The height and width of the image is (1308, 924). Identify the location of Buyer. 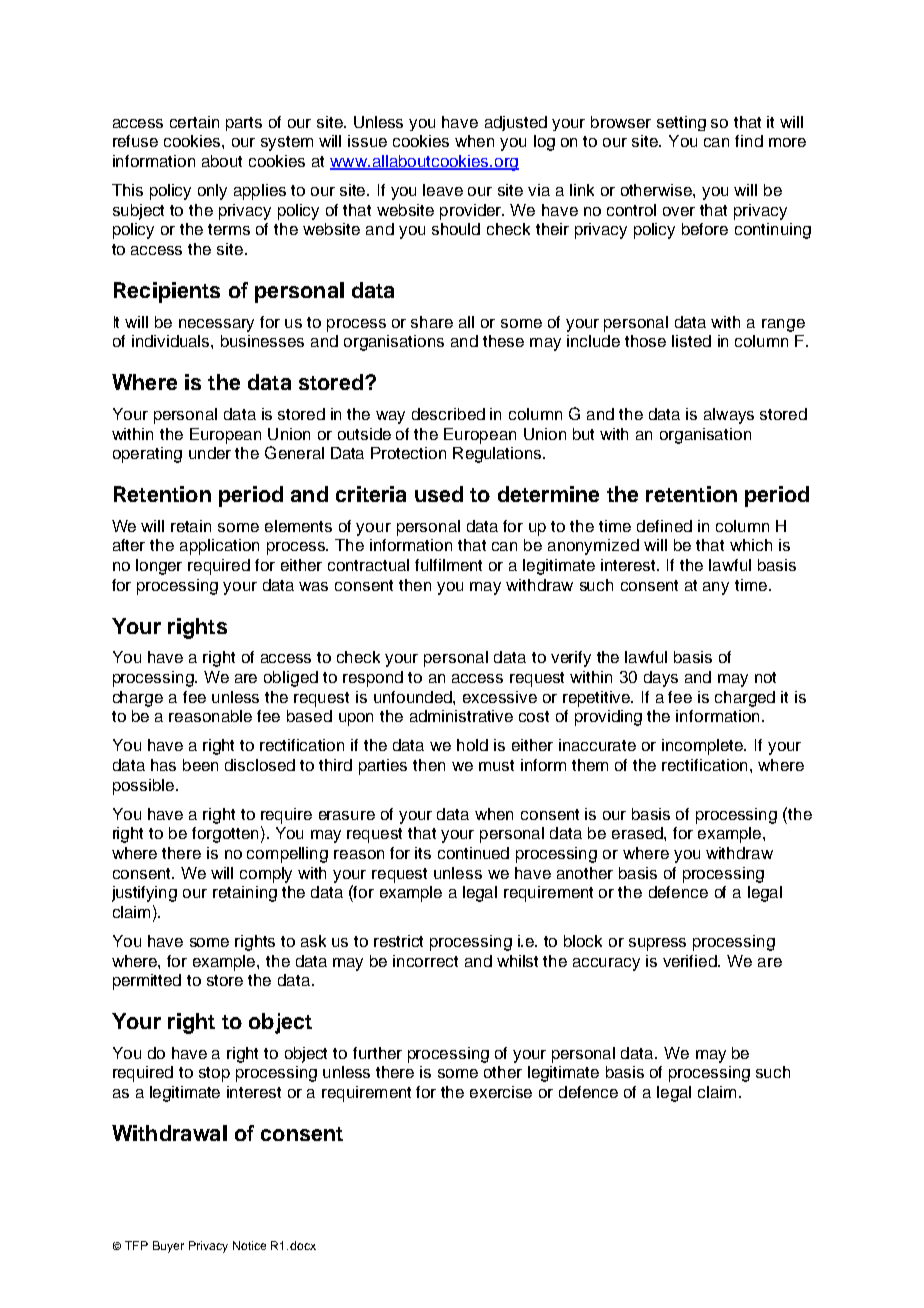
(168, 1247).
